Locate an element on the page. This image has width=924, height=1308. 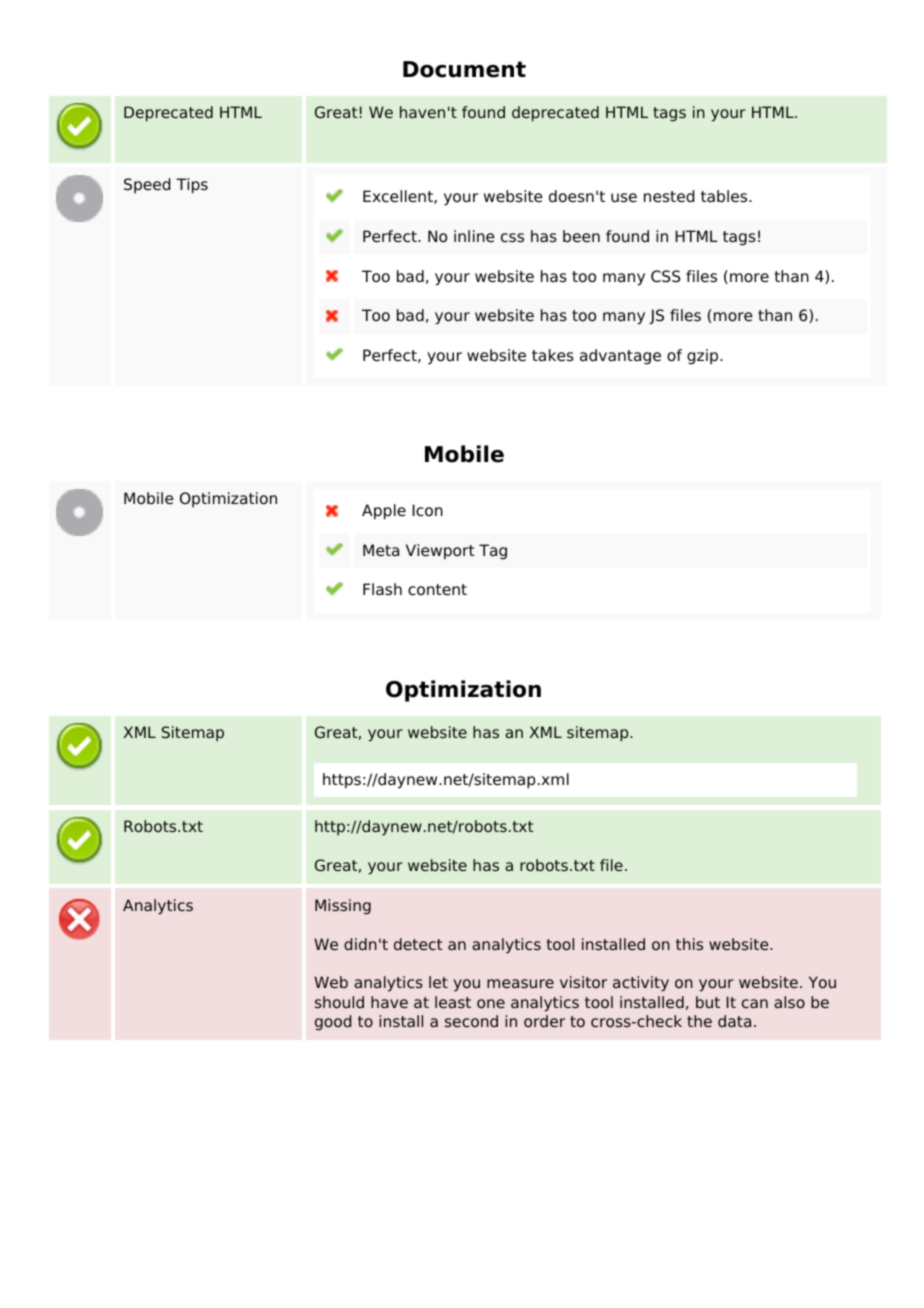
tables is located at coordinates (725, 196).
